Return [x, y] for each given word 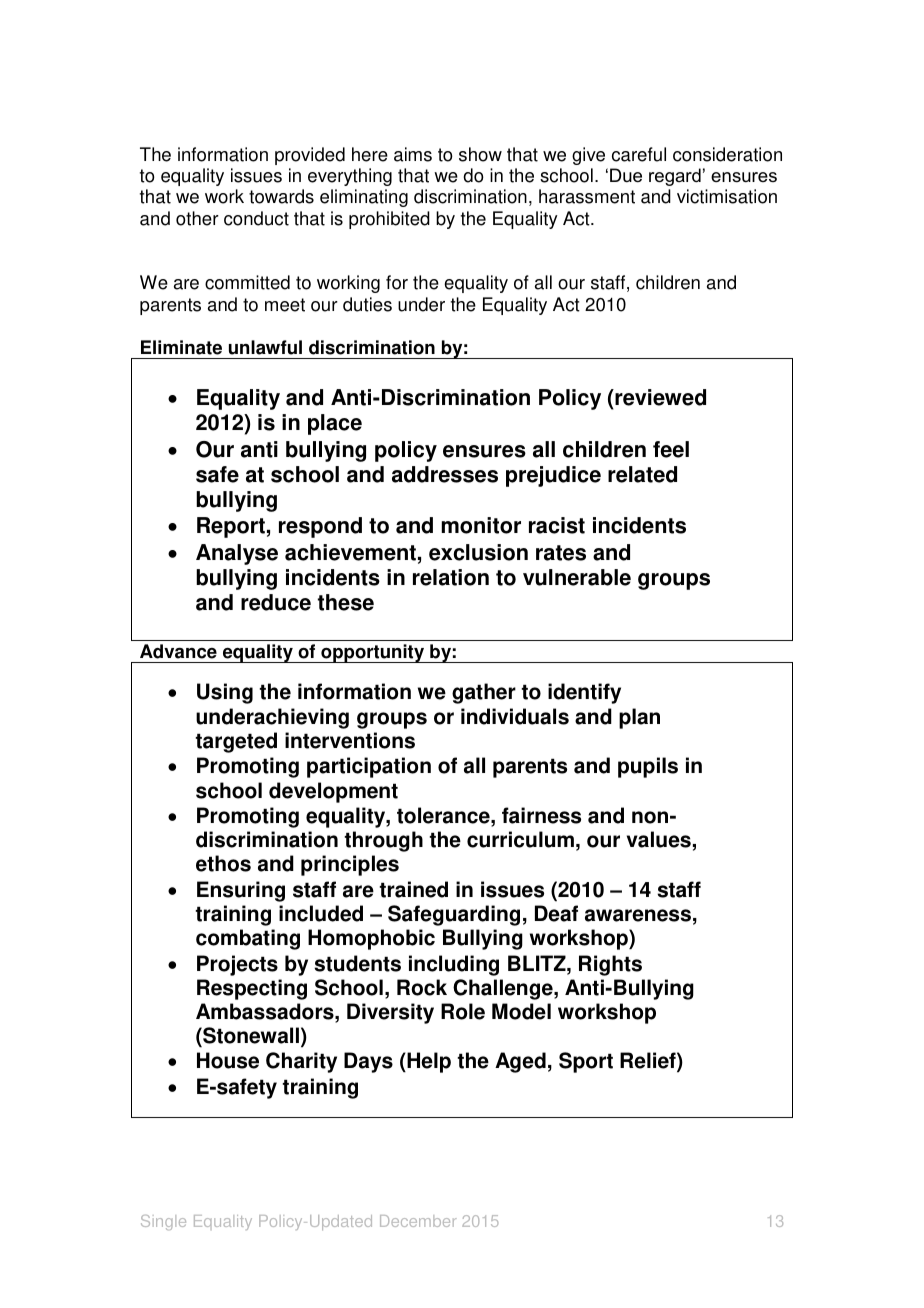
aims [413, 154]
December [418, 1221]
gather [484, 693]
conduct [256, 218]
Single [163, 1222]
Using [225, 693]
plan [639, 718]
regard [675, 177]
